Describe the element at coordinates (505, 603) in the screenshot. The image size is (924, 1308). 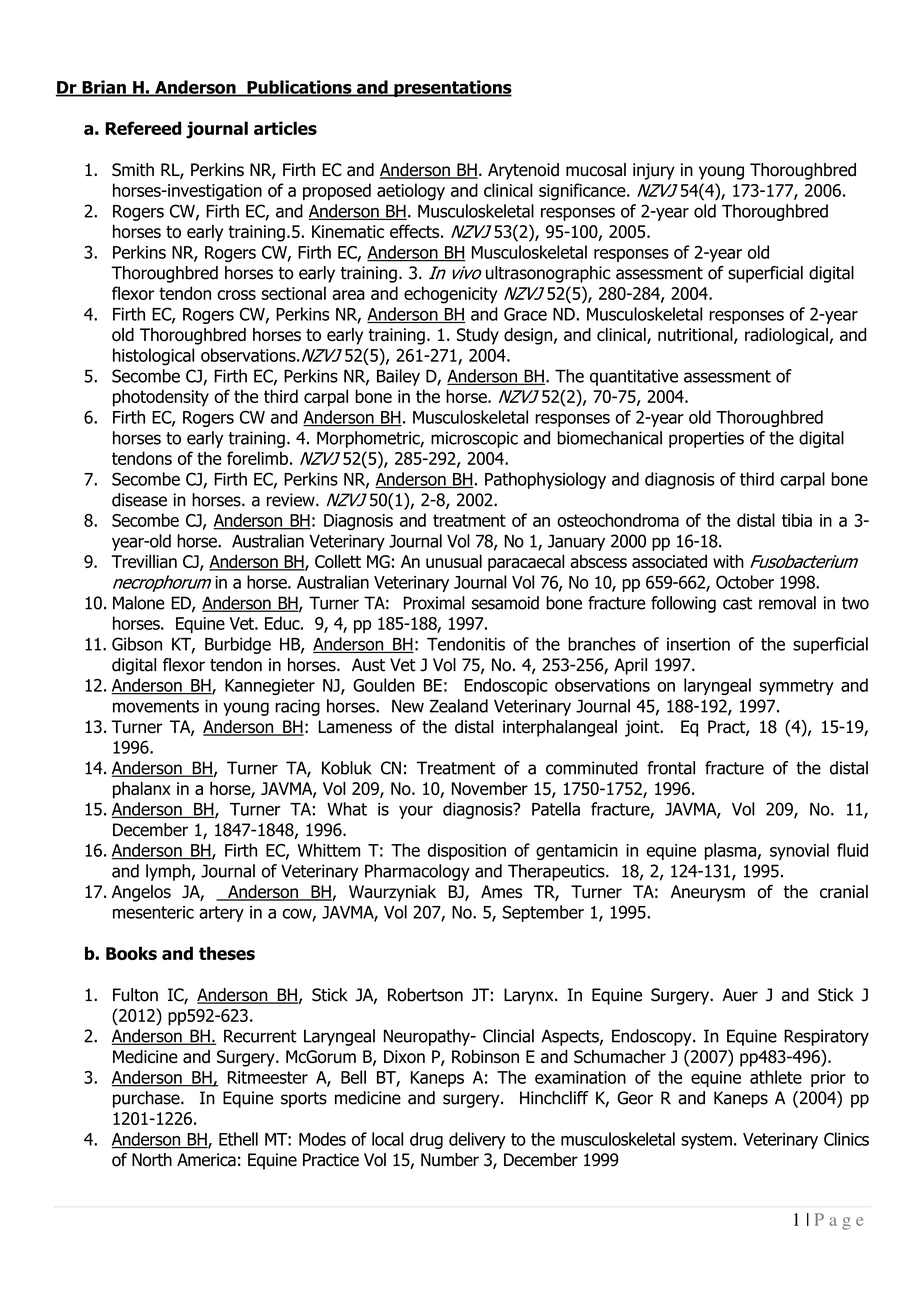
I see `sesamoid` at that location.
